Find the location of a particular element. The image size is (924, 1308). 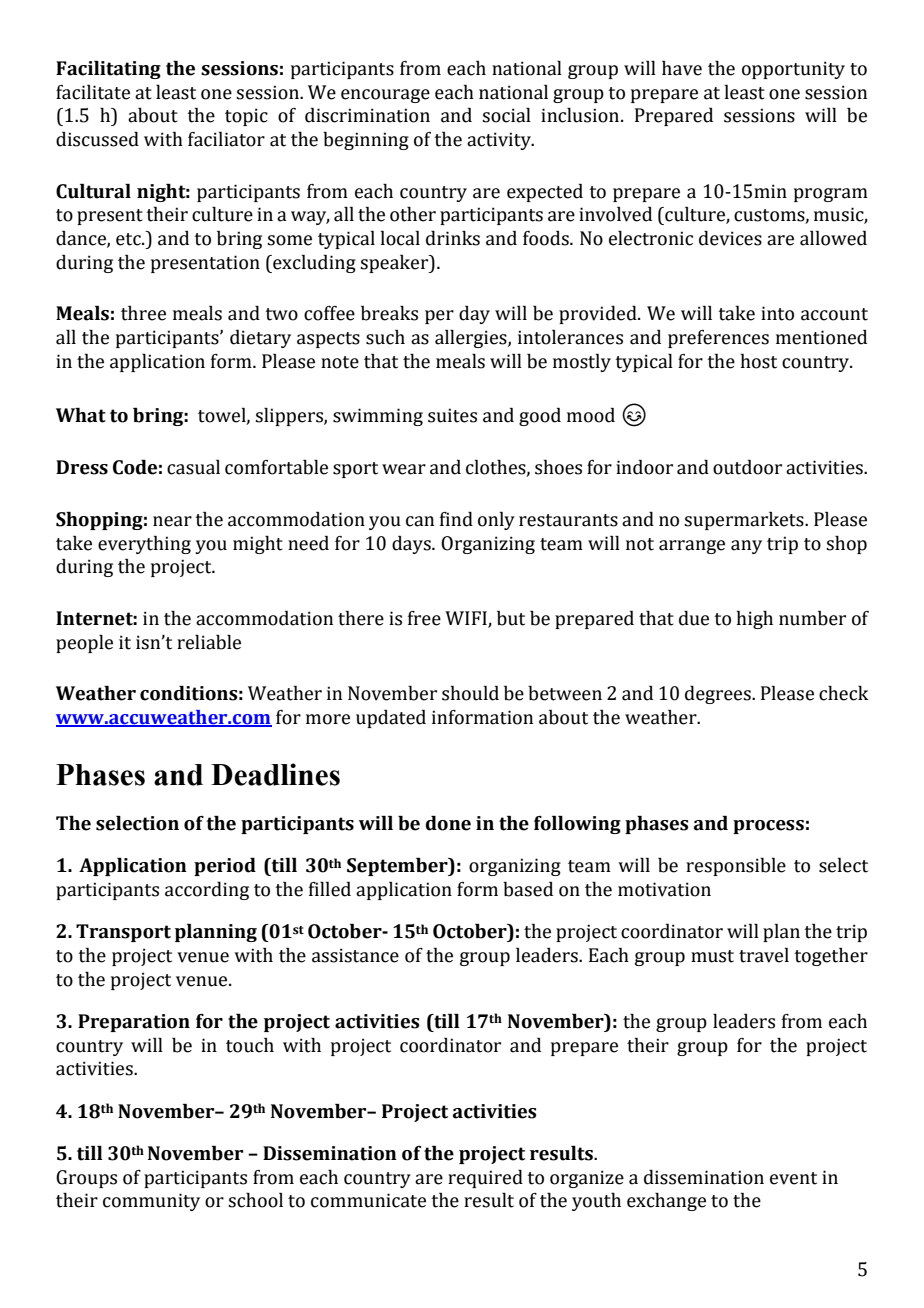

Deadlines is located at coordinates (275, 774).
